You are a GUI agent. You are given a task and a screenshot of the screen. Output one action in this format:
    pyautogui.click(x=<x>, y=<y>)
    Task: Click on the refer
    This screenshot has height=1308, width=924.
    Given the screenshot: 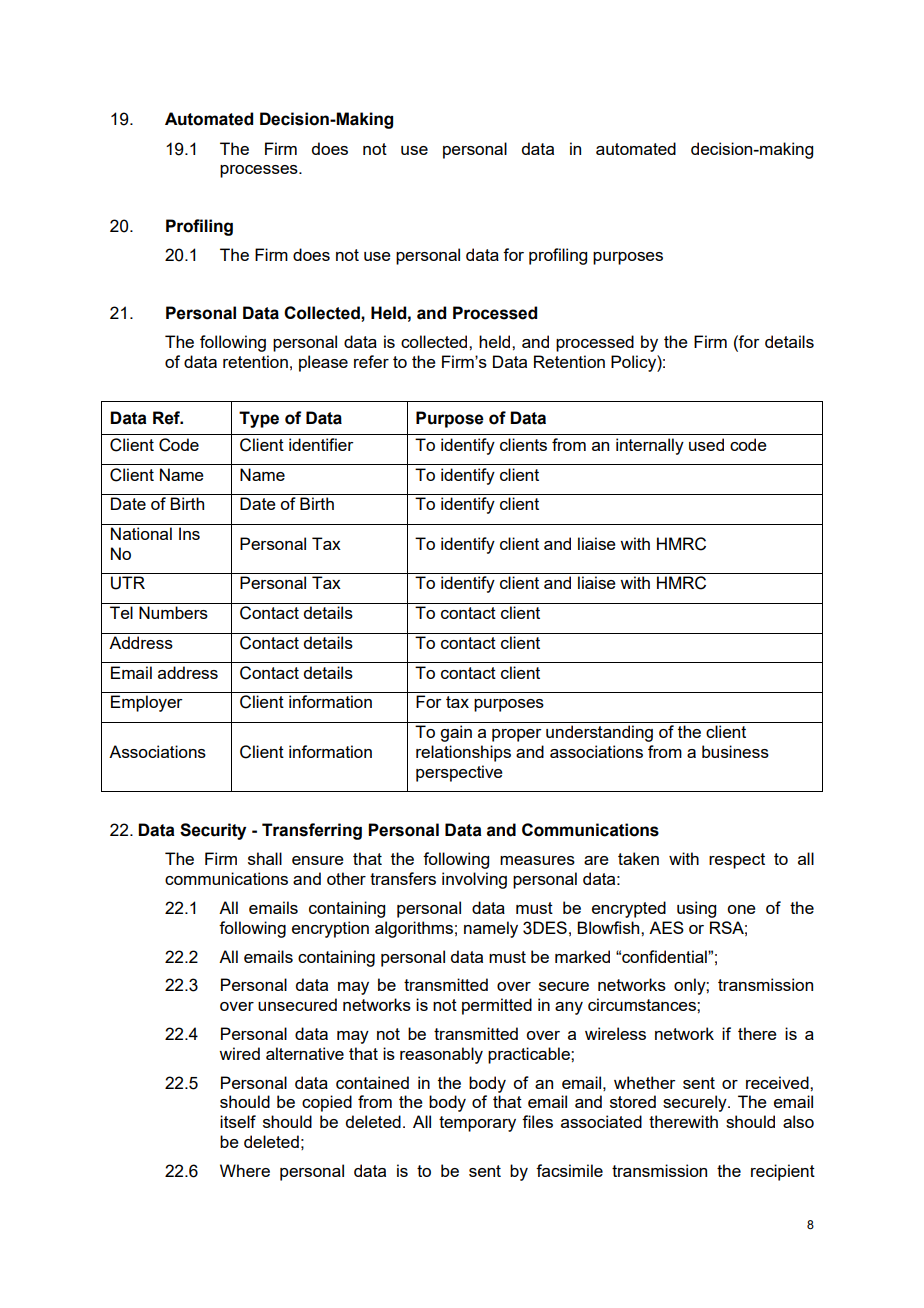 What is the action you would take?
    pyautogui.click(x=371, y=361)
